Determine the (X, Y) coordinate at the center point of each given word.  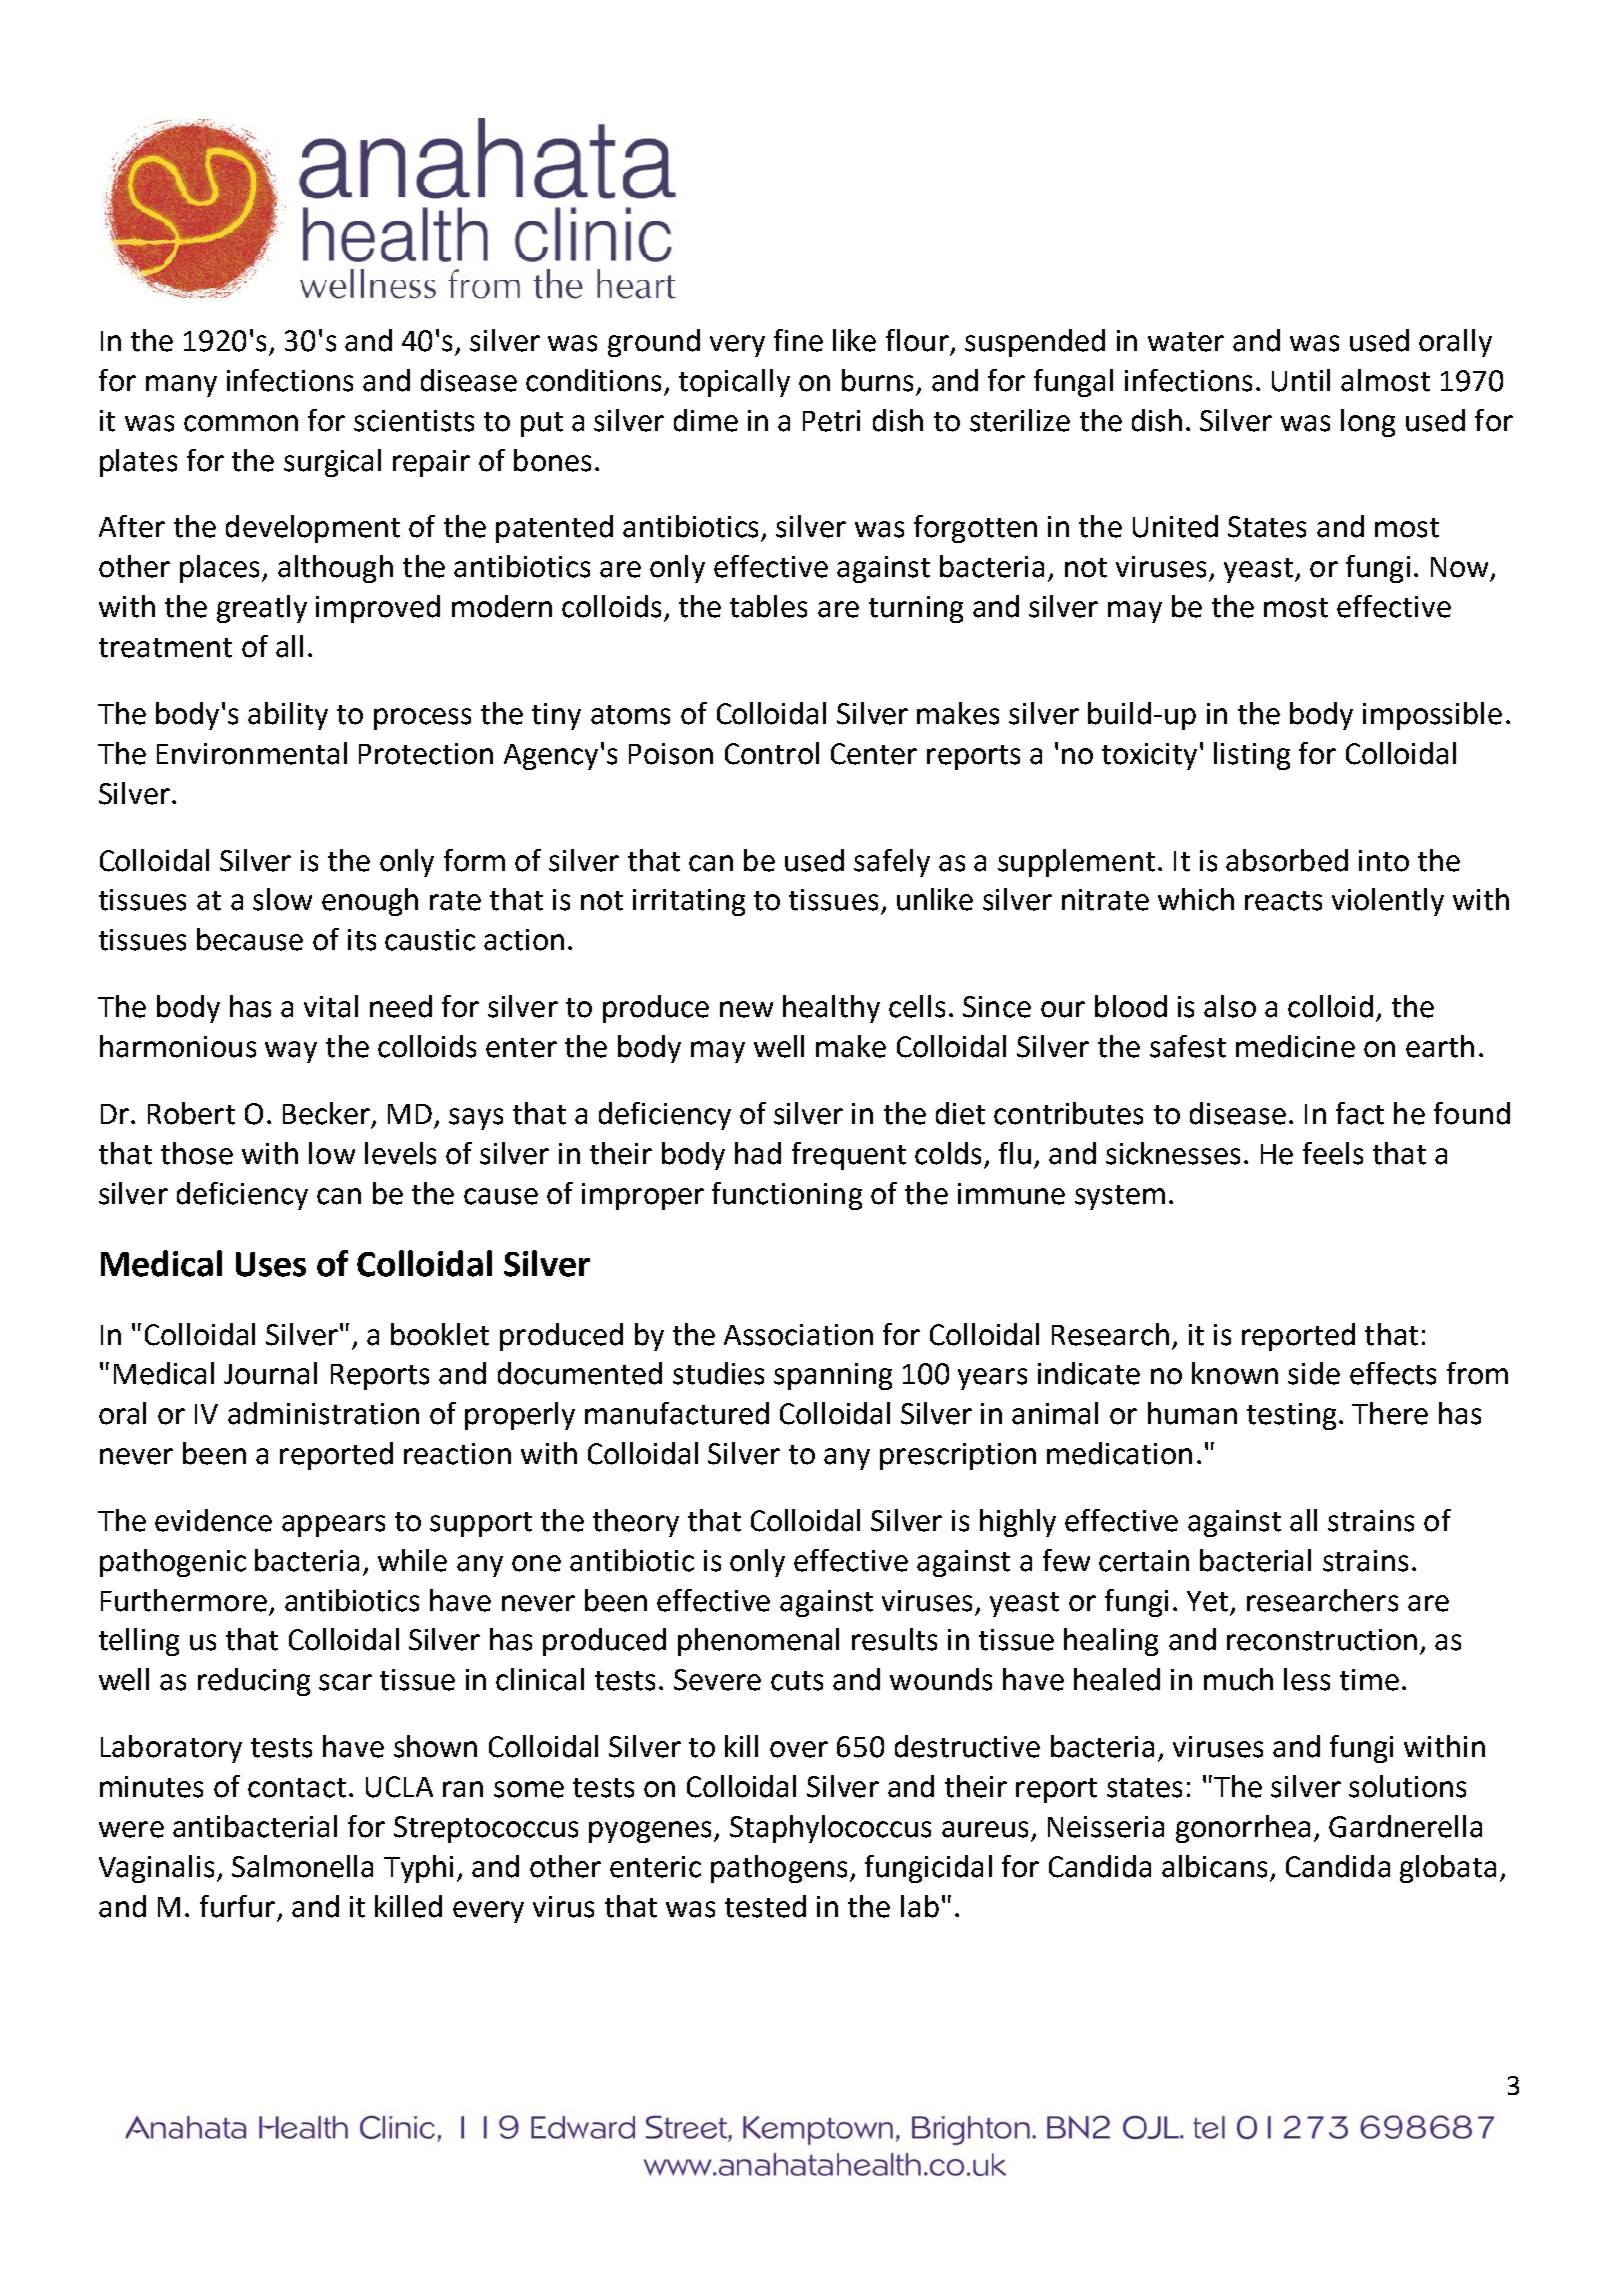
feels (1333, 1153)
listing (1252, 756)
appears (333, 1526)
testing (1291, 1416)
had (758, 1153)
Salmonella (302, 1866)
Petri (831, 421)
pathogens (779, 1869)
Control (772, 753)
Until (1301, 380)
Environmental (252, 753)
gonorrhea (1243, 1829)
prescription (958, 1456)
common (241, 423)
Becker (326, 1113)
